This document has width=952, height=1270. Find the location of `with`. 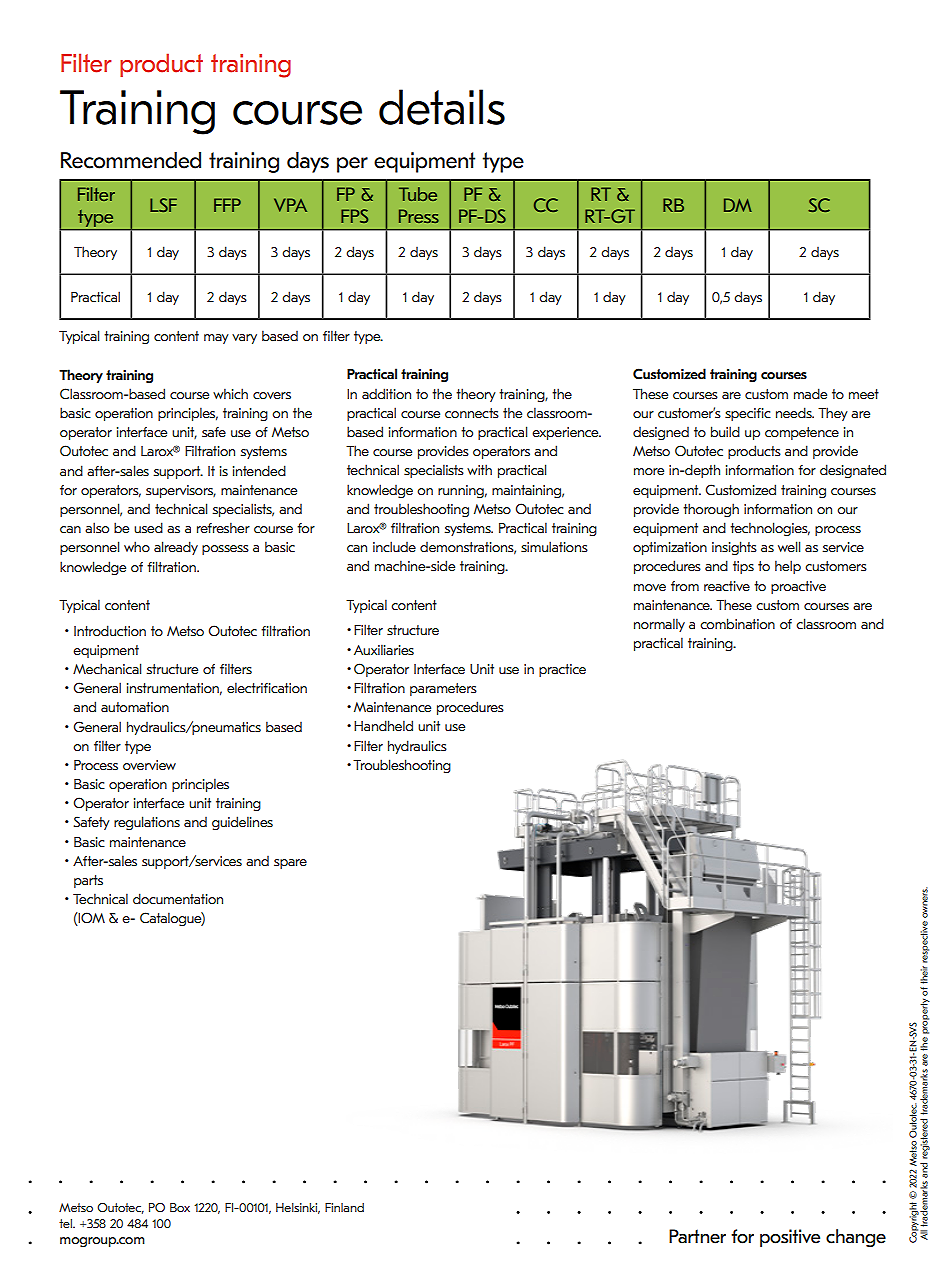

with is located at coordinates (479, 469).
